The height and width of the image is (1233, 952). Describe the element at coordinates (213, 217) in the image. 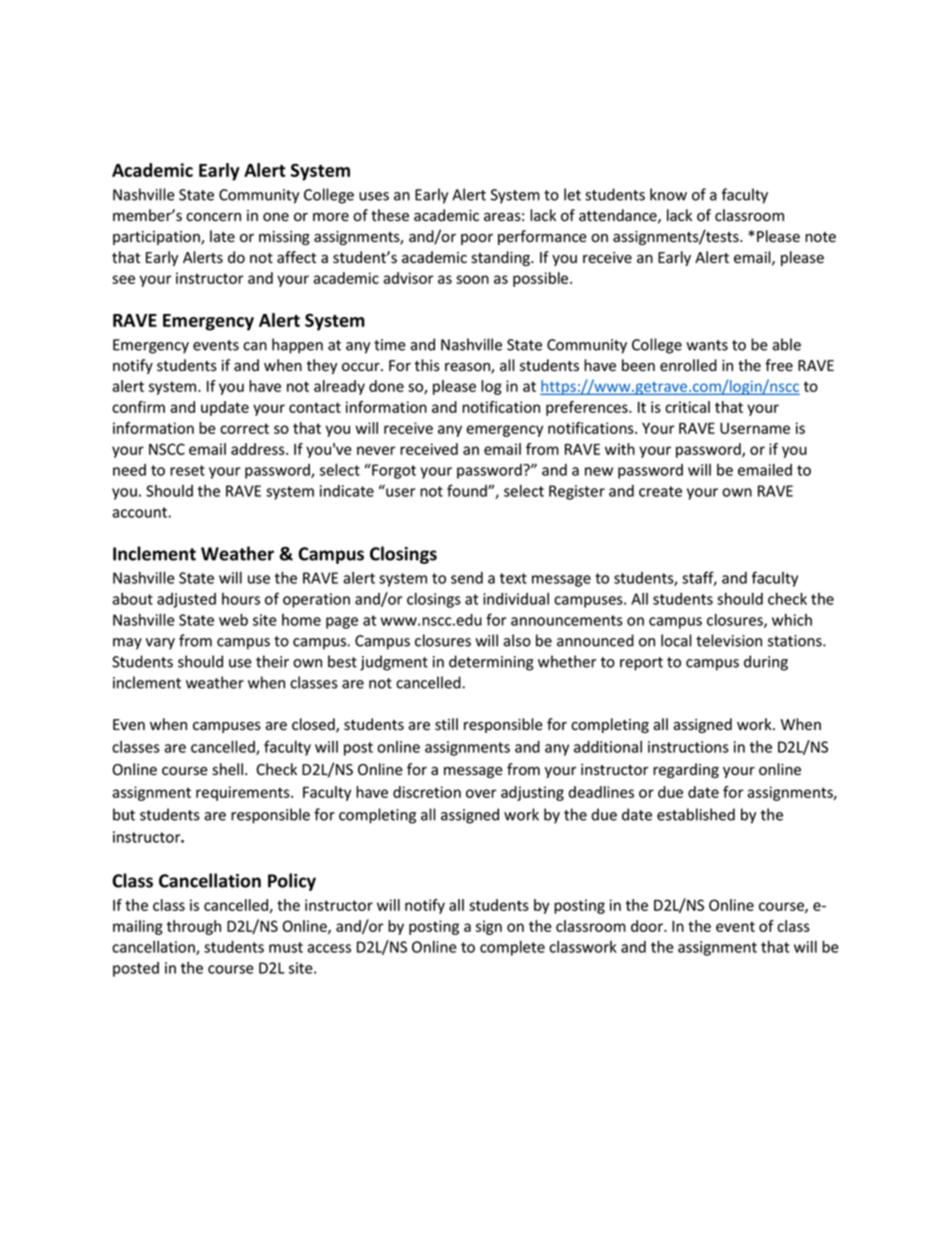

I see `concern` at that location.
